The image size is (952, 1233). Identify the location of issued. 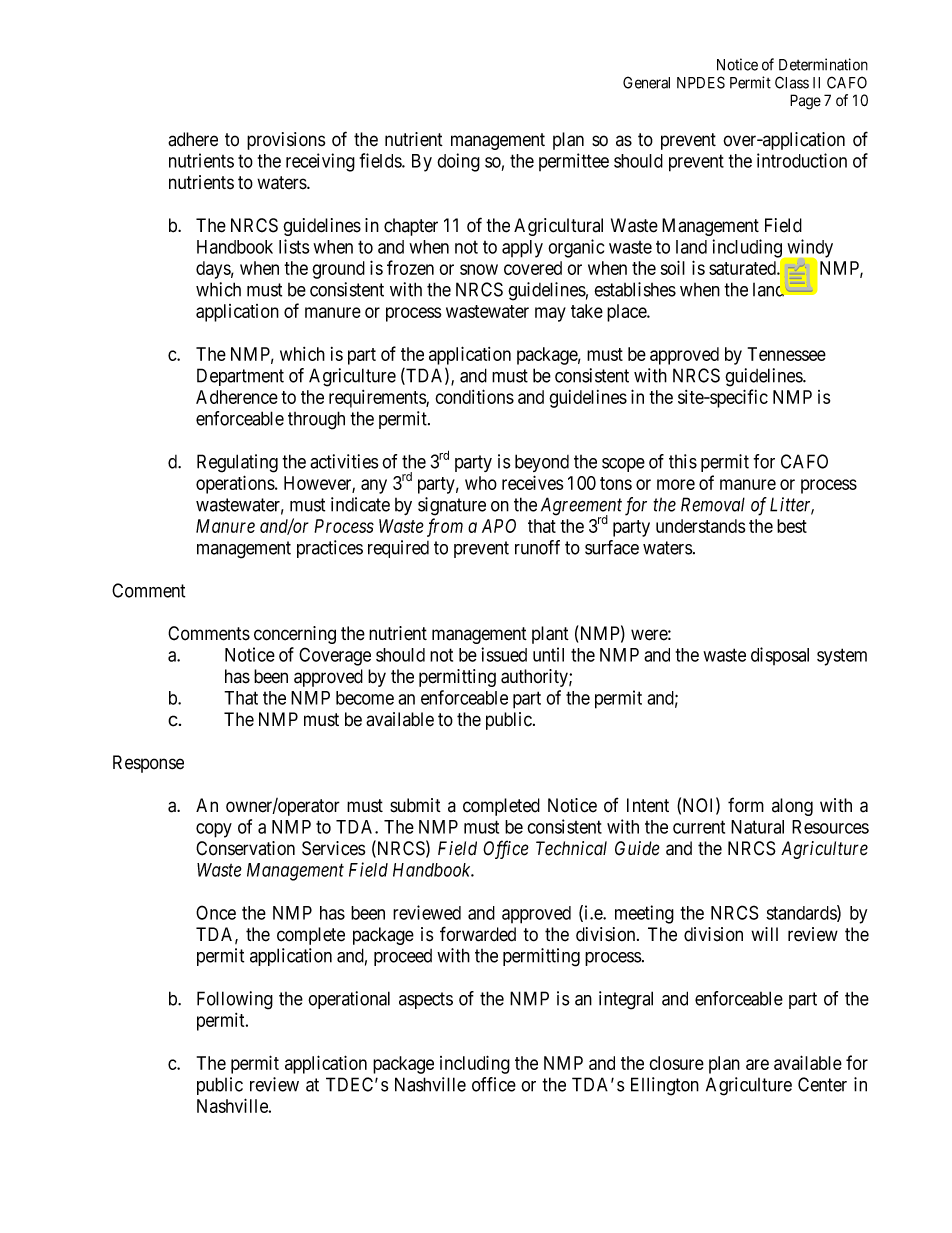
(504, 654).
